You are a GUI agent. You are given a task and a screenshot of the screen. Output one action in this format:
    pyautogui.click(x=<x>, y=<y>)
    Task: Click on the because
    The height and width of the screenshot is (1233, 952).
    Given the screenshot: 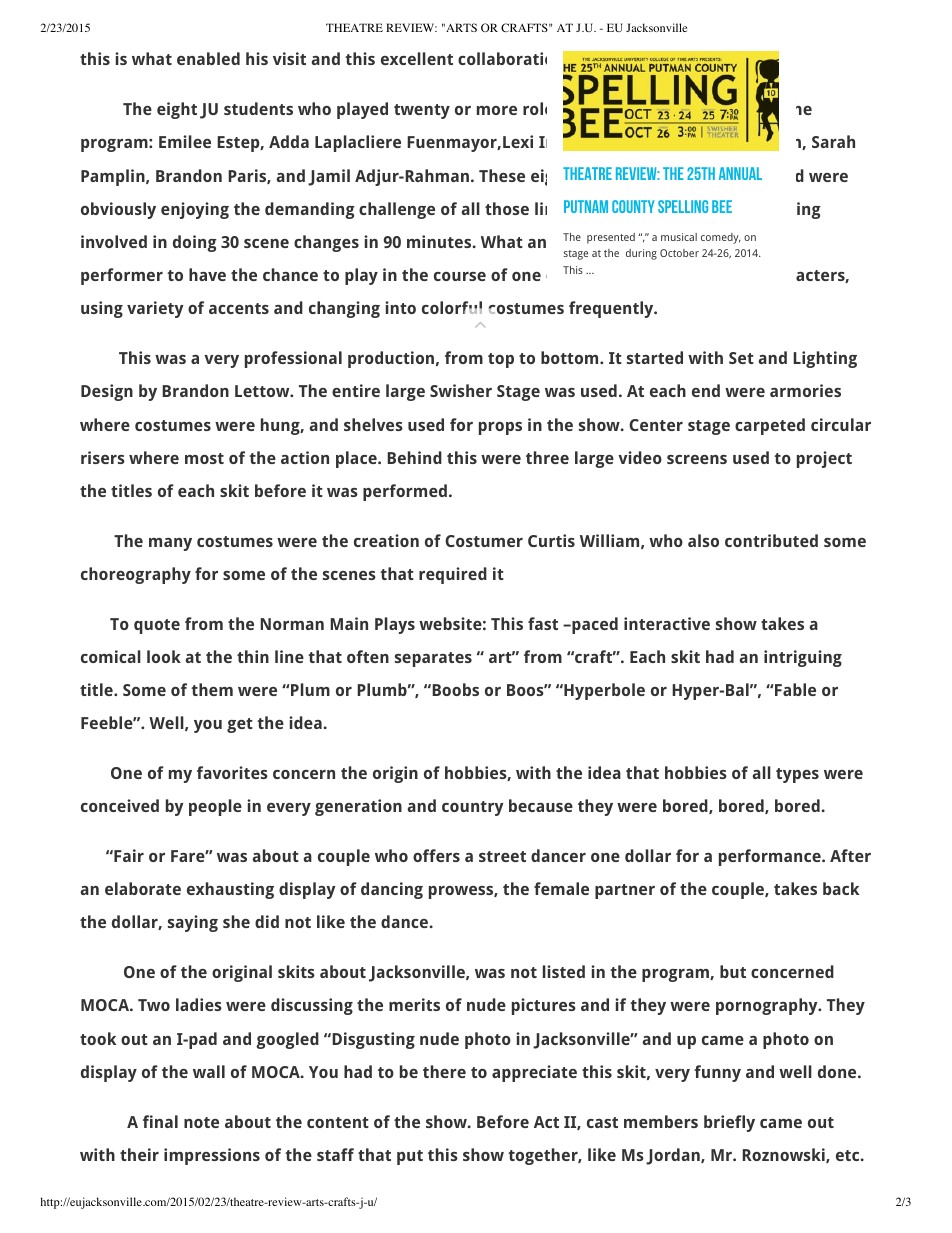 What is the action you would take?
    pyautogui.click(x=541, y=805)
